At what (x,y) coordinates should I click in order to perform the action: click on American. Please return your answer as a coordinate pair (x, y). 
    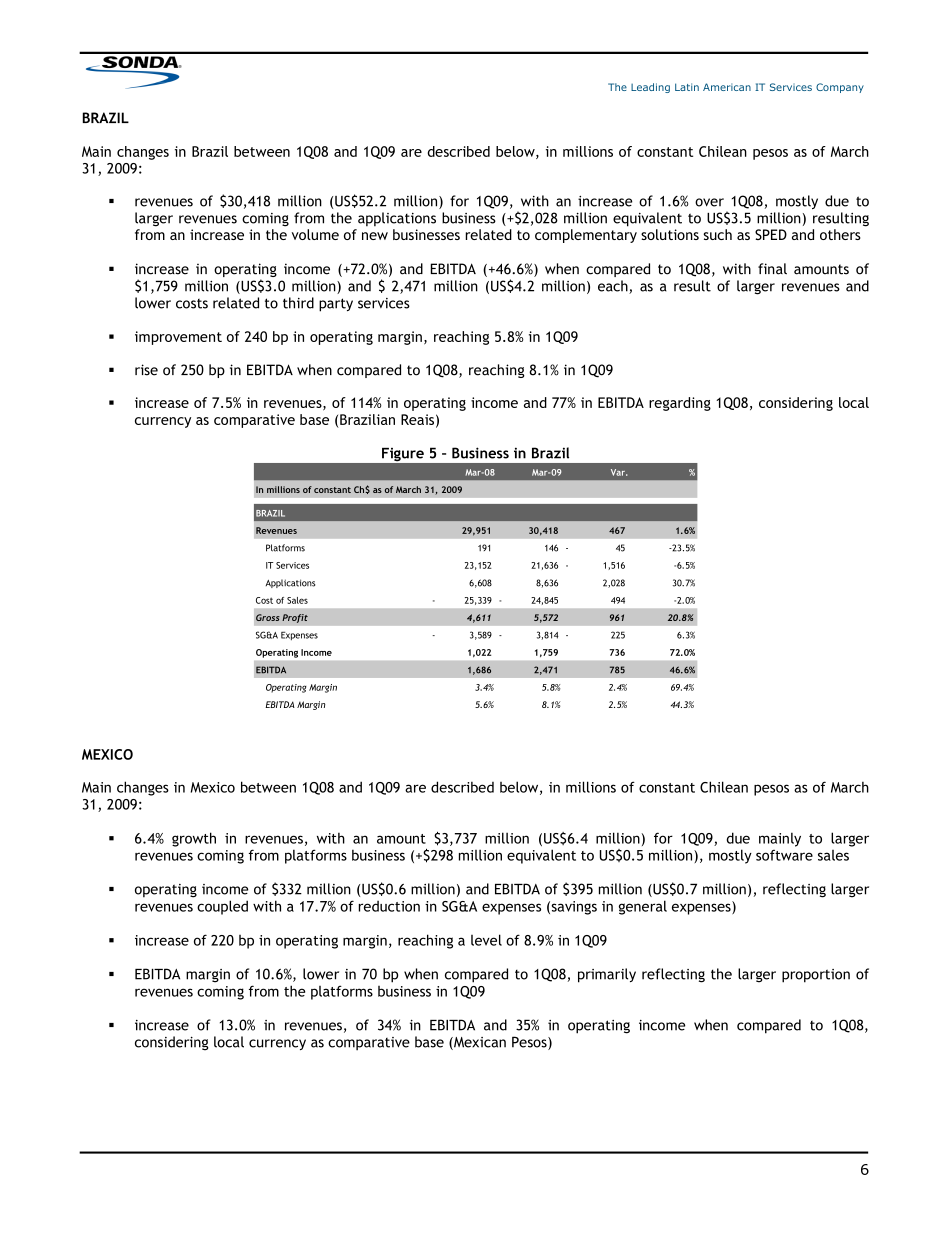
    Looking at the image, I should click on (727, 87).
